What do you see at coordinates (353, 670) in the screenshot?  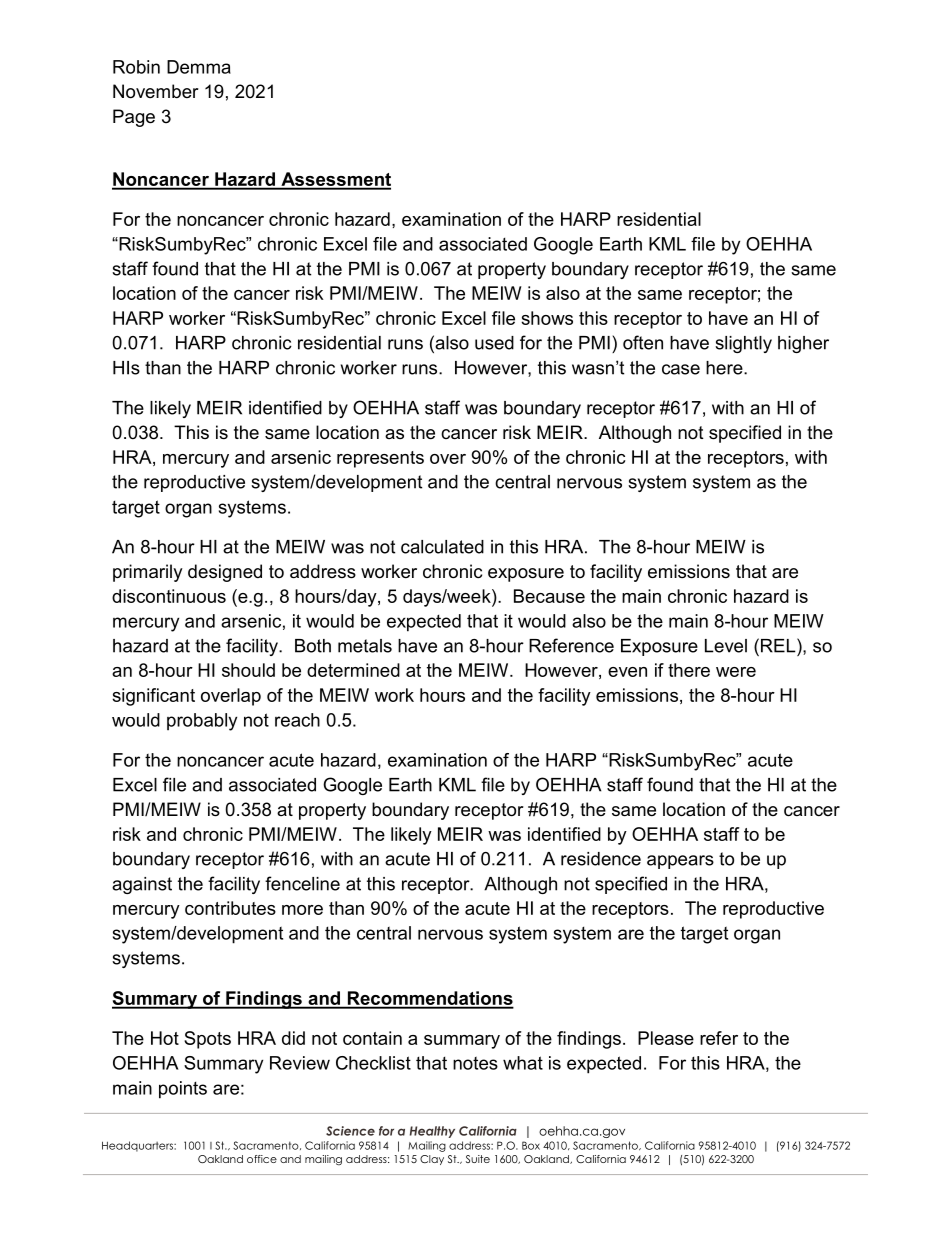 I see `determined` at bounding box center [353, 670].
